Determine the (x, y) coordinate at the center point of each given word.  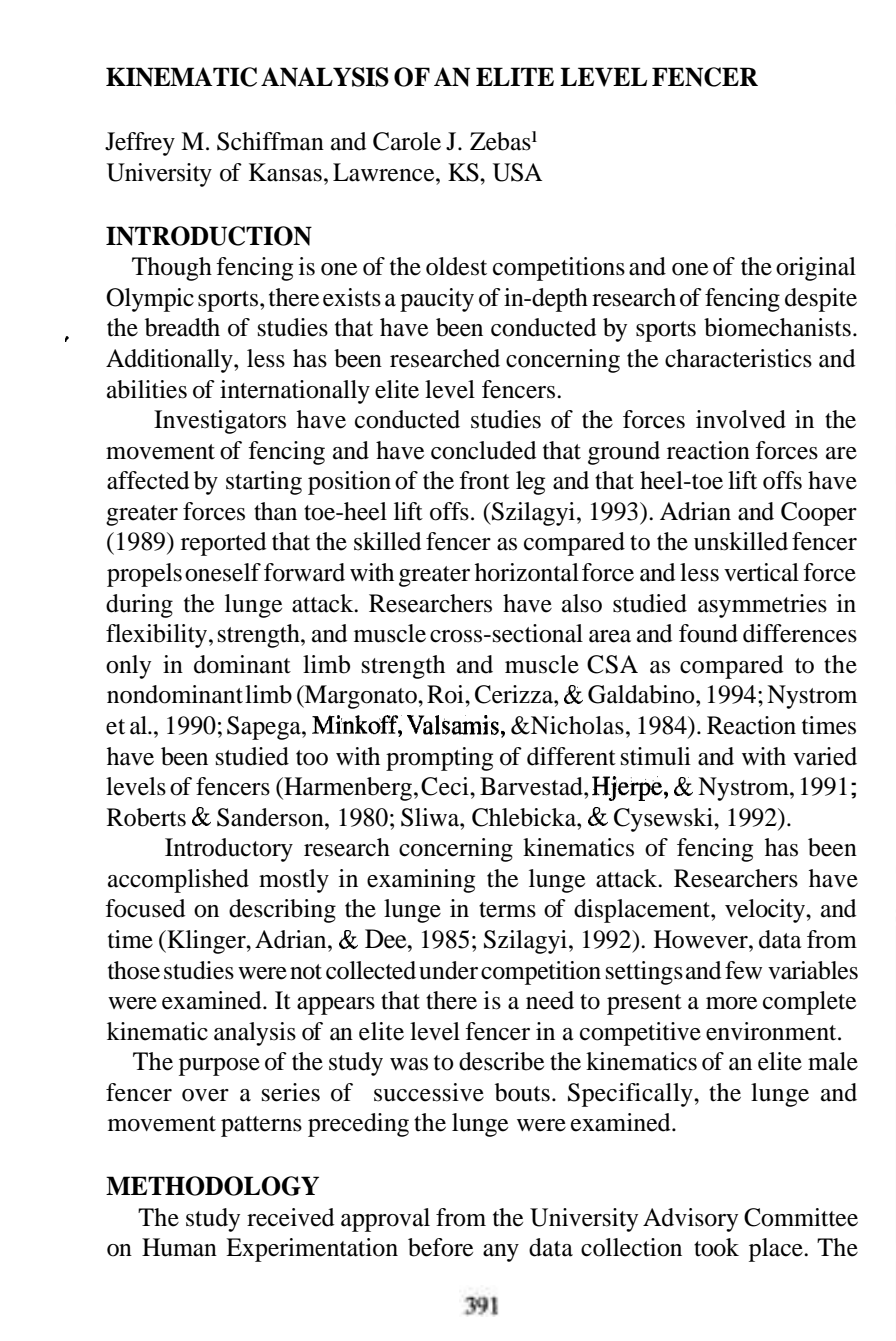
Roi (446, 694)
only (128, 667)
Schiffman (270, 141)
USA (517, 172)
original (816, 269)
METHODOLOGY (212, 1186)
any (501, 1253)
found (708, 633)
